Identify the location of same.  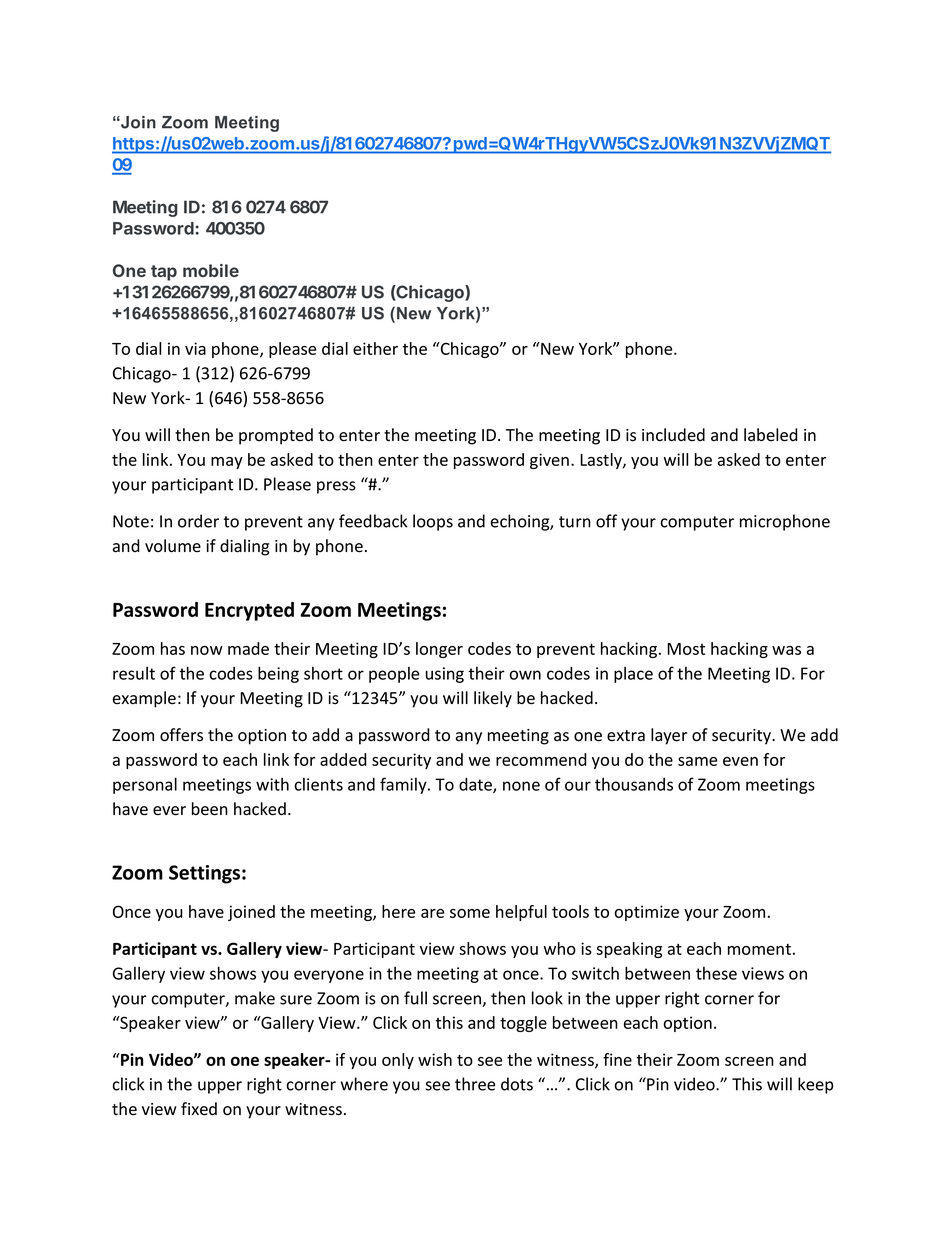
(697, 761).
